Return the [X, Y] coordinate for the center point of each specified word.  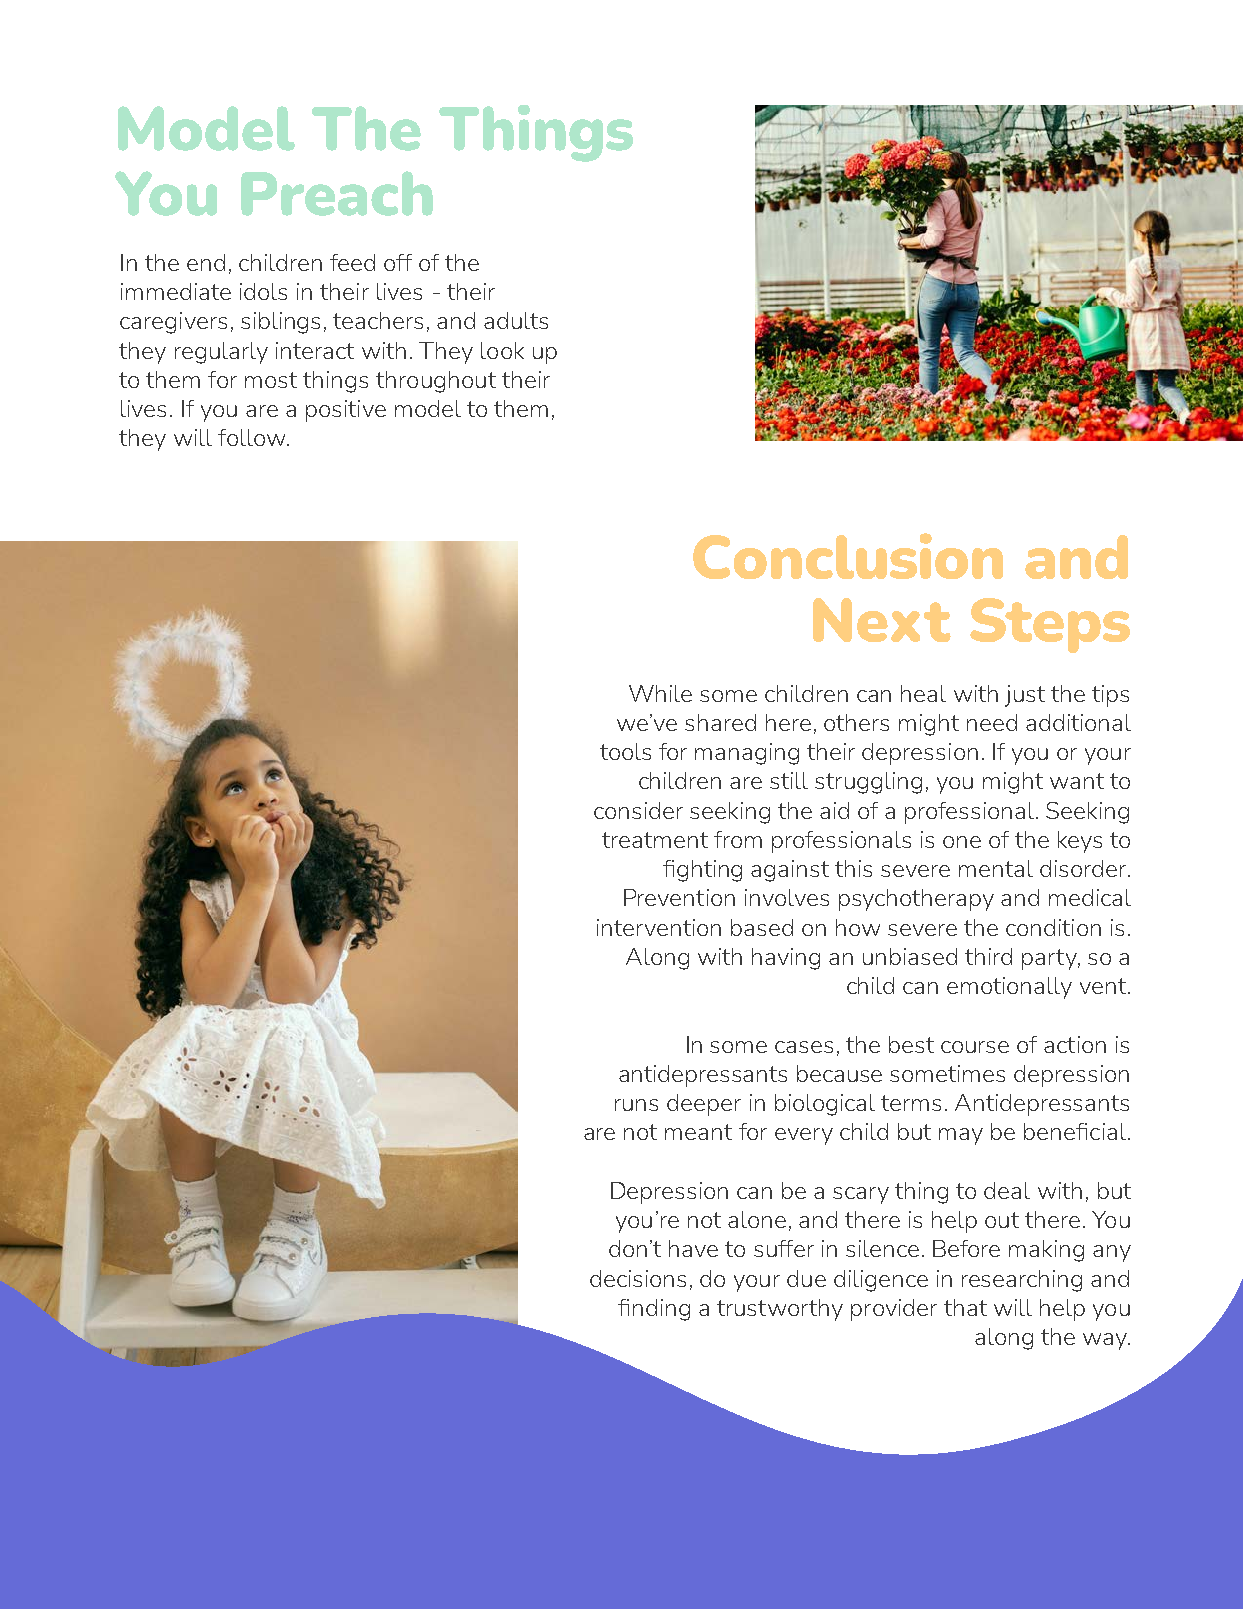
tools [625, 751]
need [992, 722]
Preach [337, 193]
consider [638, 810]
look [502, 350]
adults [516, 320]
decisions [638, 1278]
